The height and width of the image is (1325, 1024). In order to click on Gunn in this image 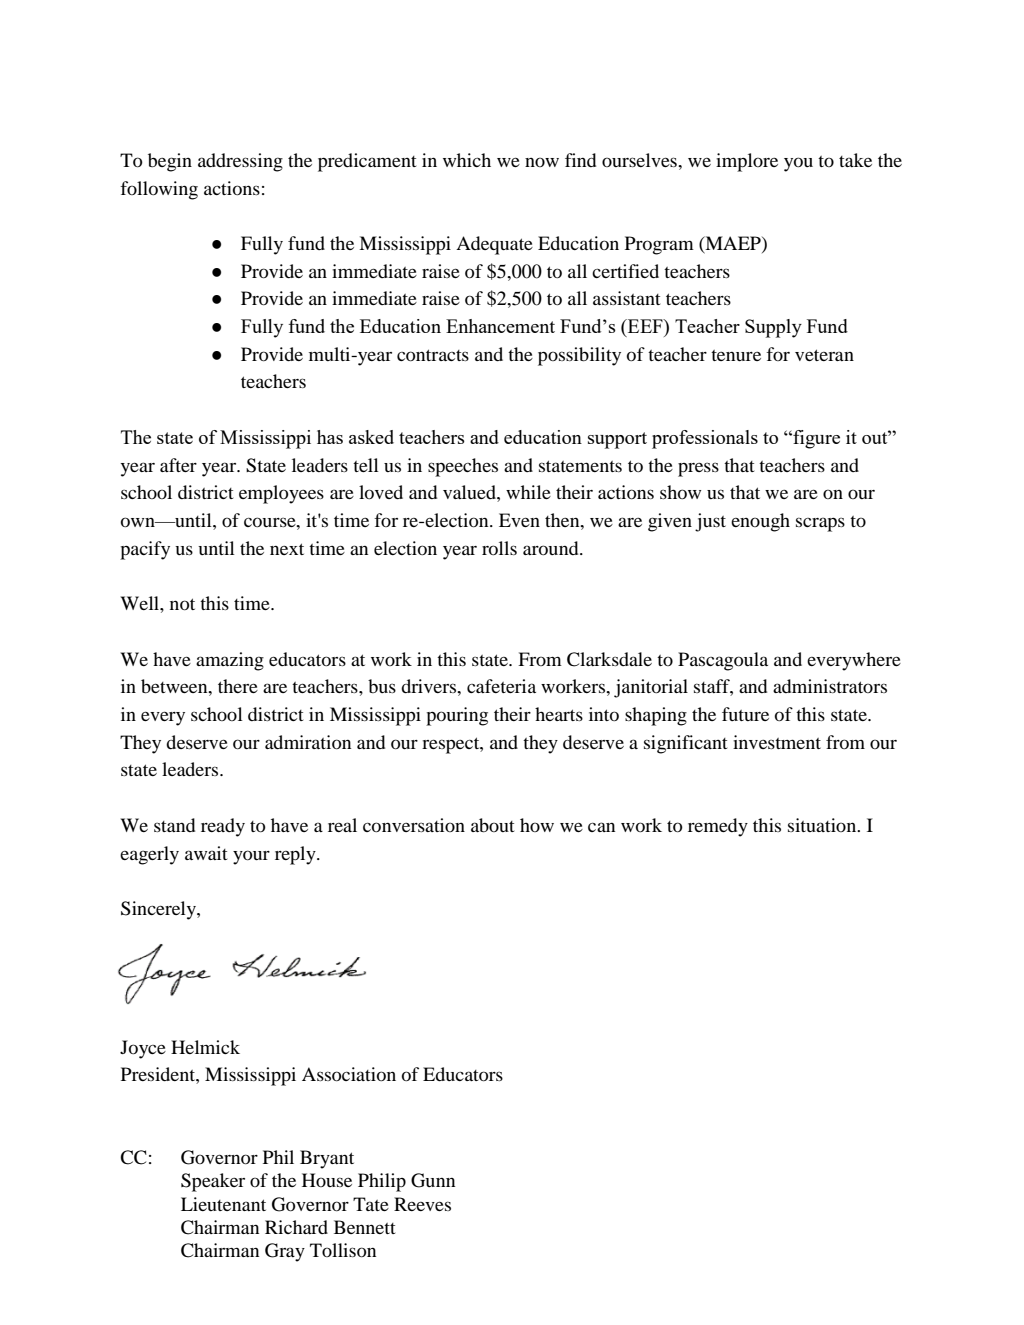, I will do `click(433, 1180)`.
